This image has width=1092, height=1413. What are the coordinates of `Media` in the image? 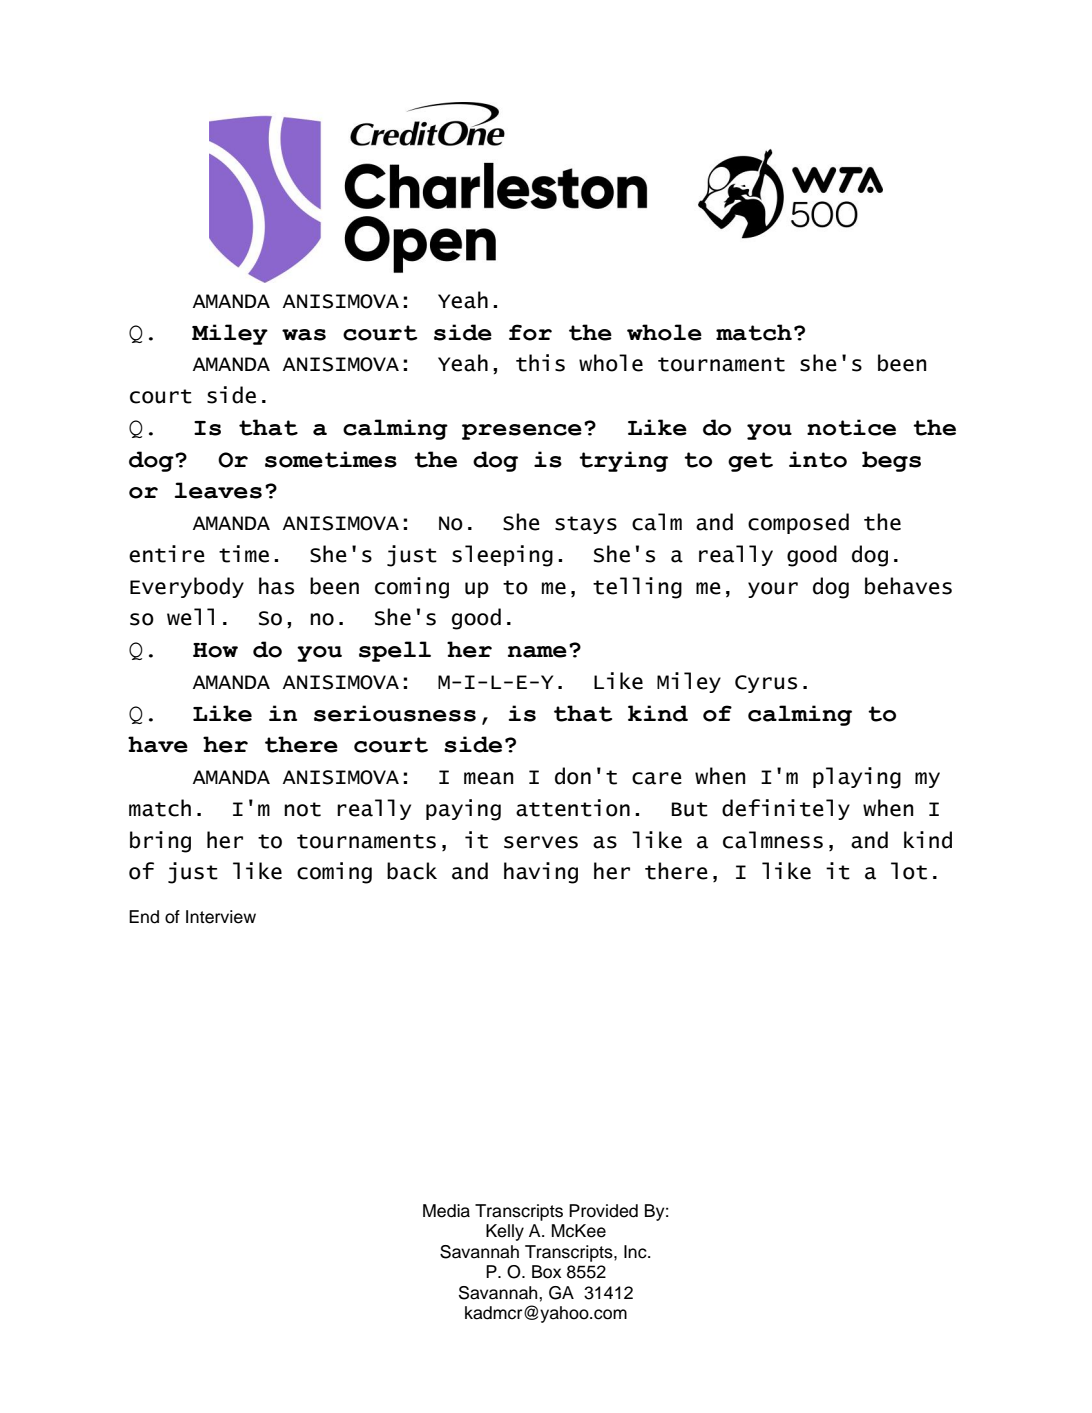 It's located at (446, 1211).
